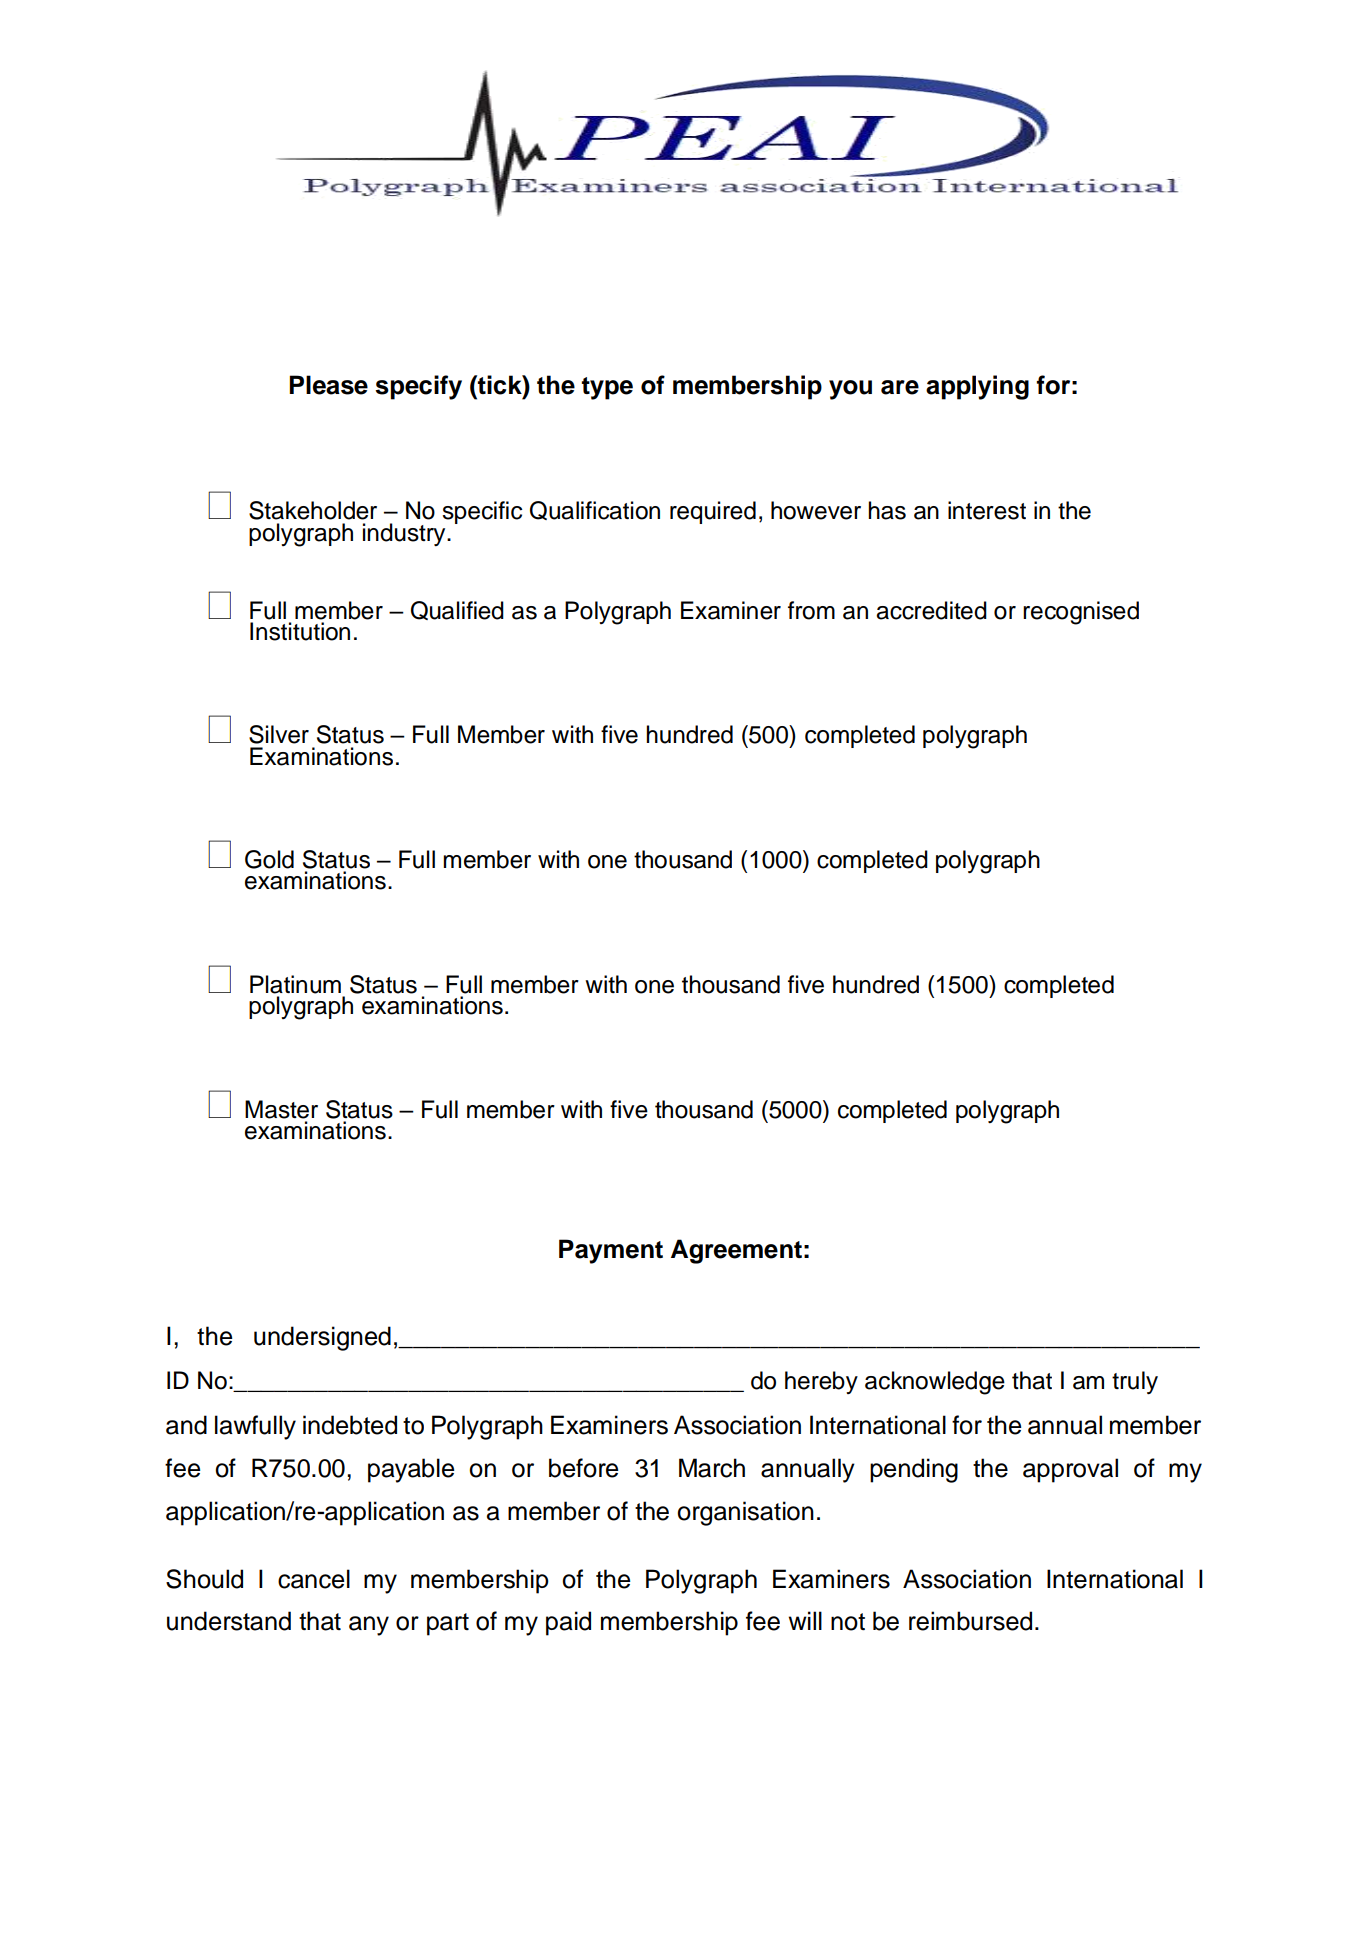  I want to click on Please, so click(328, 385).
